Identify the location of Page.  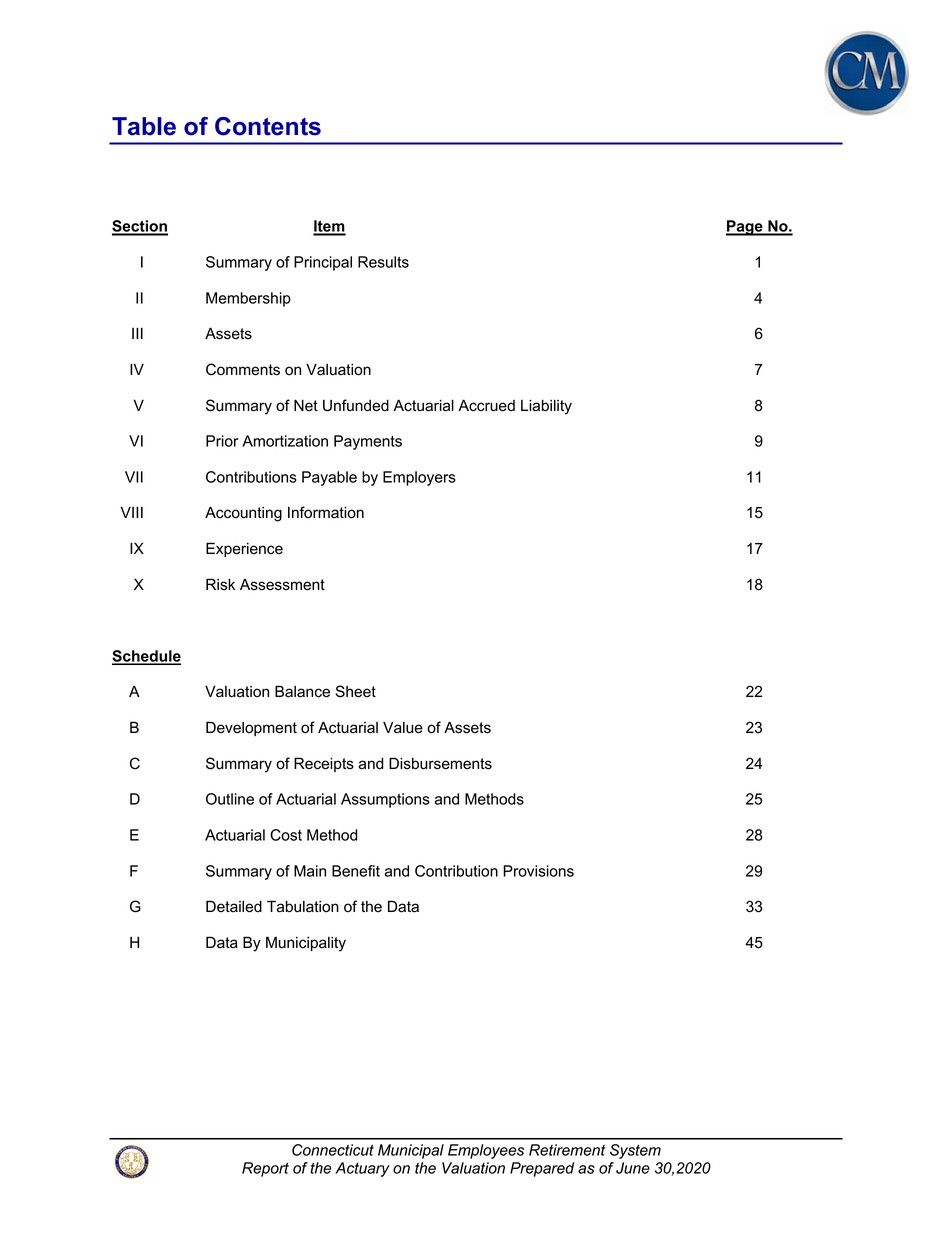
(745, 228).
